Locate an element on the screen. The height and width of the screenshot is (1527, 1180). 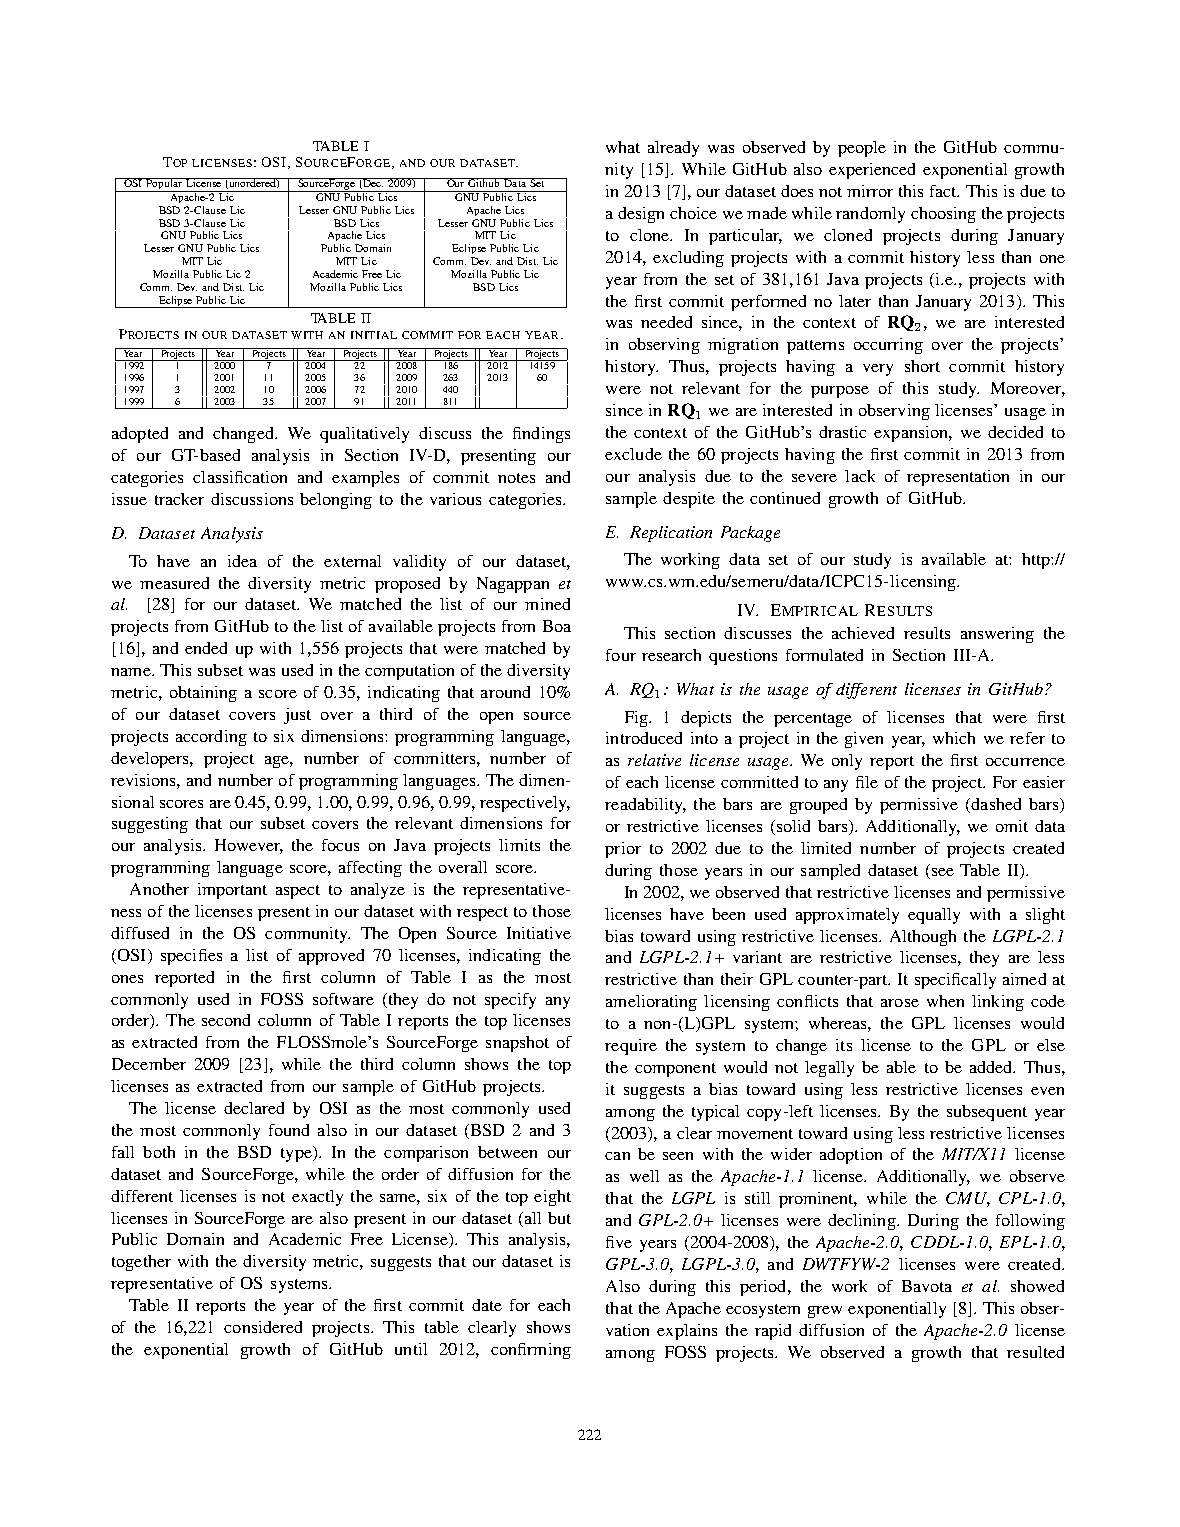
which is located at coordinates (954, 738).
